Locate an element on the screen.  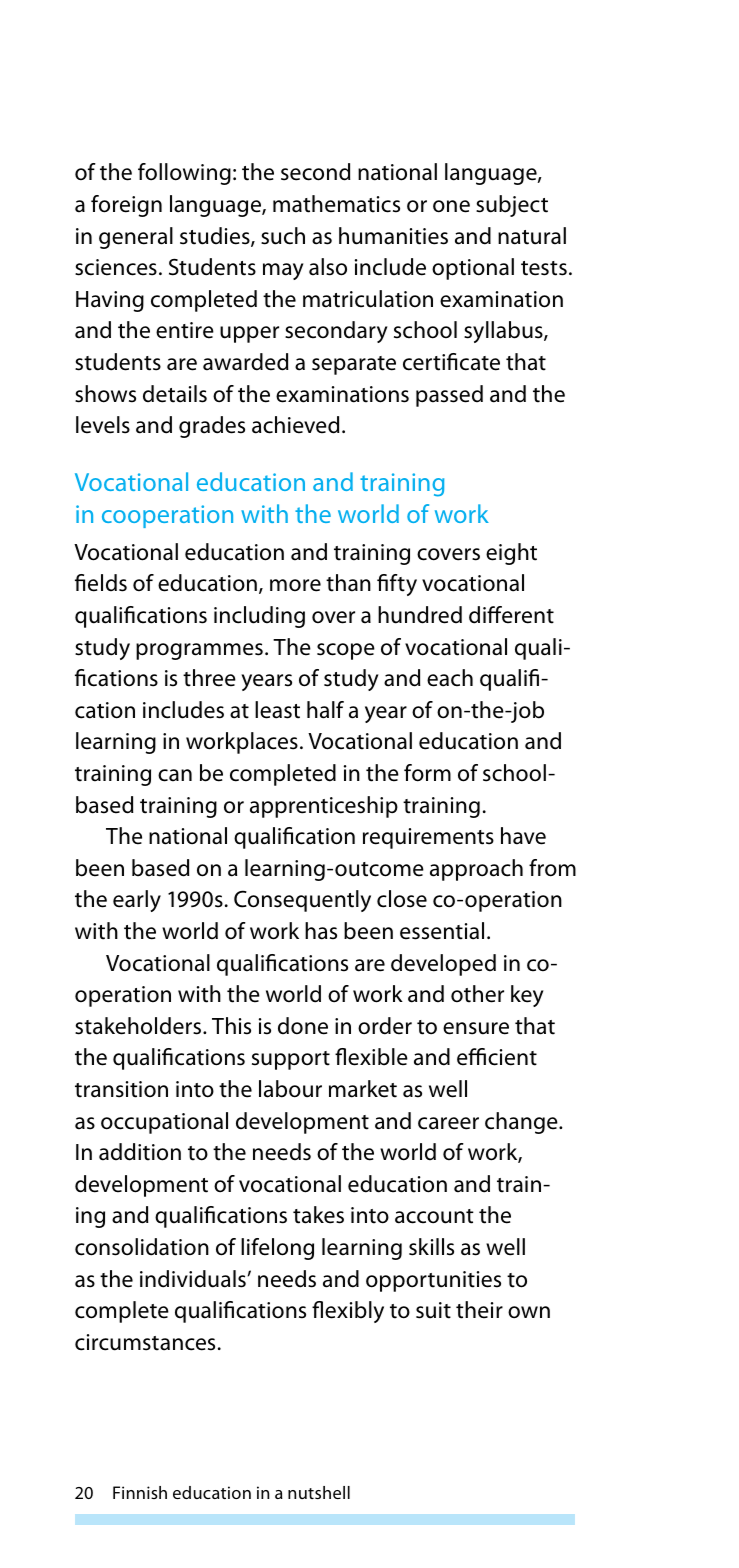
their is located at coordinates (479, 1310).
